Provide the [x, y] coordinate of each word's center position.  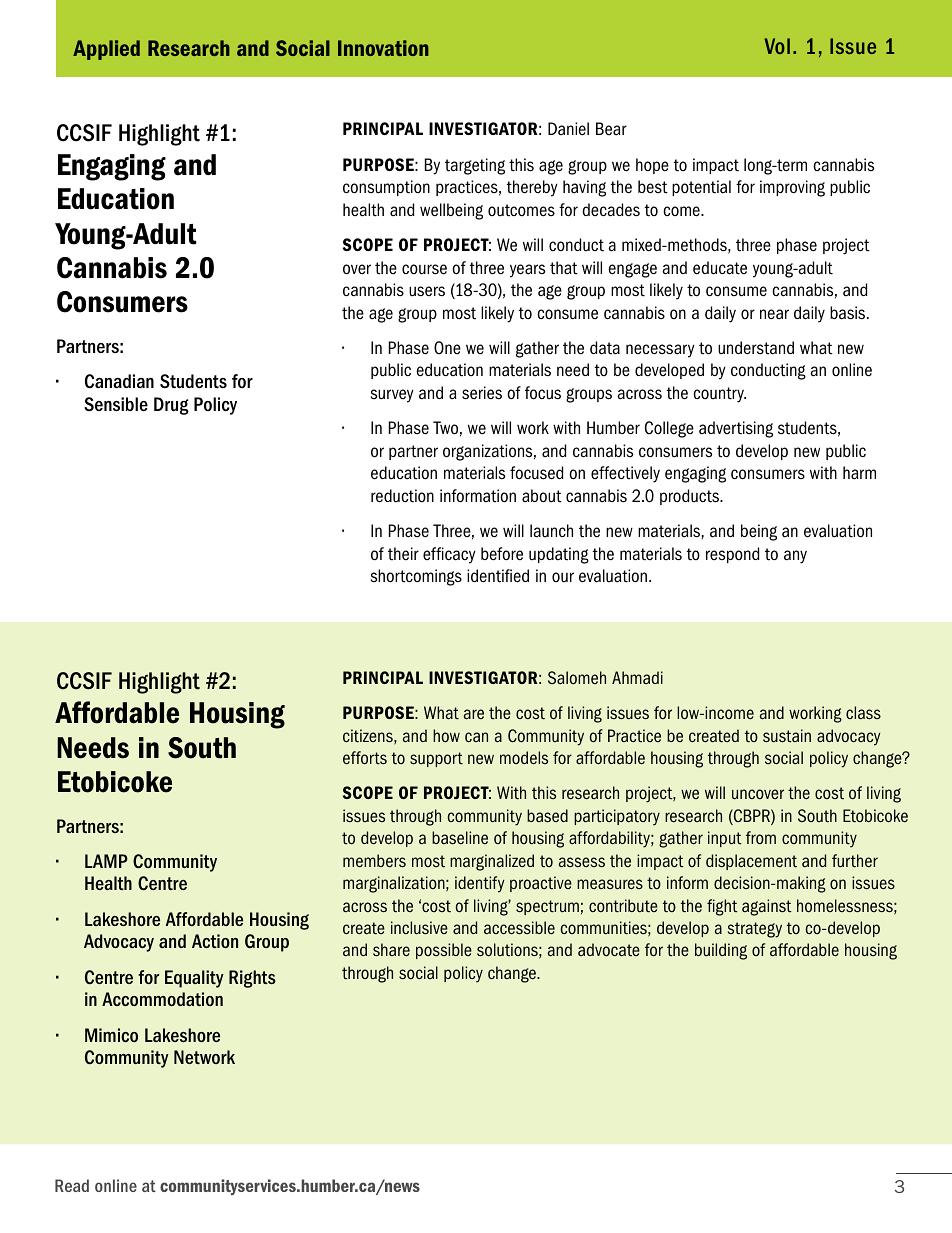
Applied [106, 50]
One [447, 348]
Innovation [383, 48]
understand [756, 348]
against [767, 907]
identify [480, 884]
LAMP [106, 861]
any [795, 557]
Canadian [119, 381]
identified [498, 576]
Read [72, 1185]
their [403, 554]
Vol [777, 46]
